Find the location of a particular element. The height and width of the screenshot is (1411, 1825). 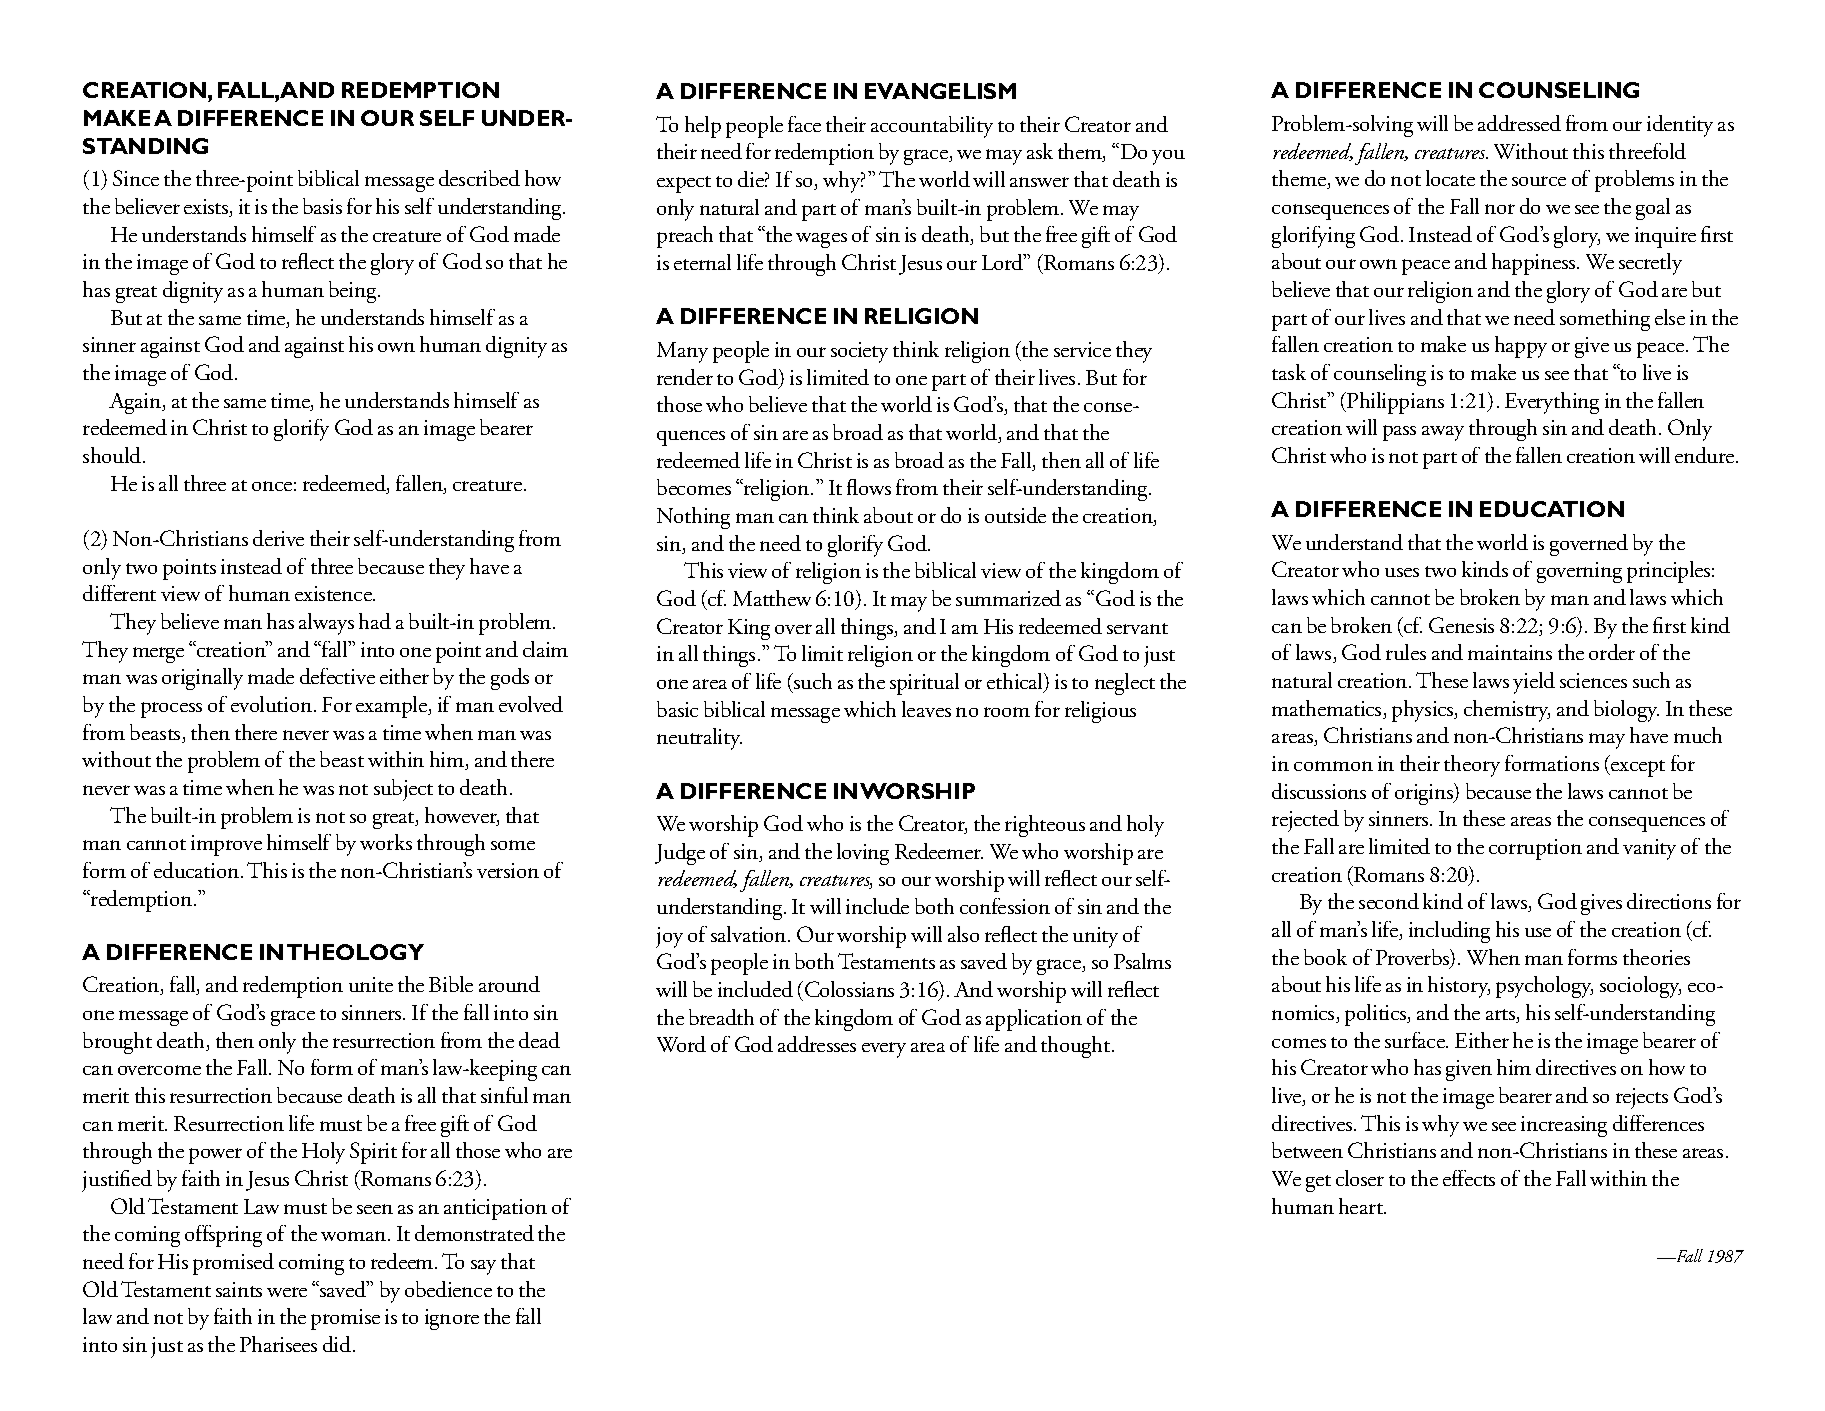

psychology is located at coordinates (1544, 987).
